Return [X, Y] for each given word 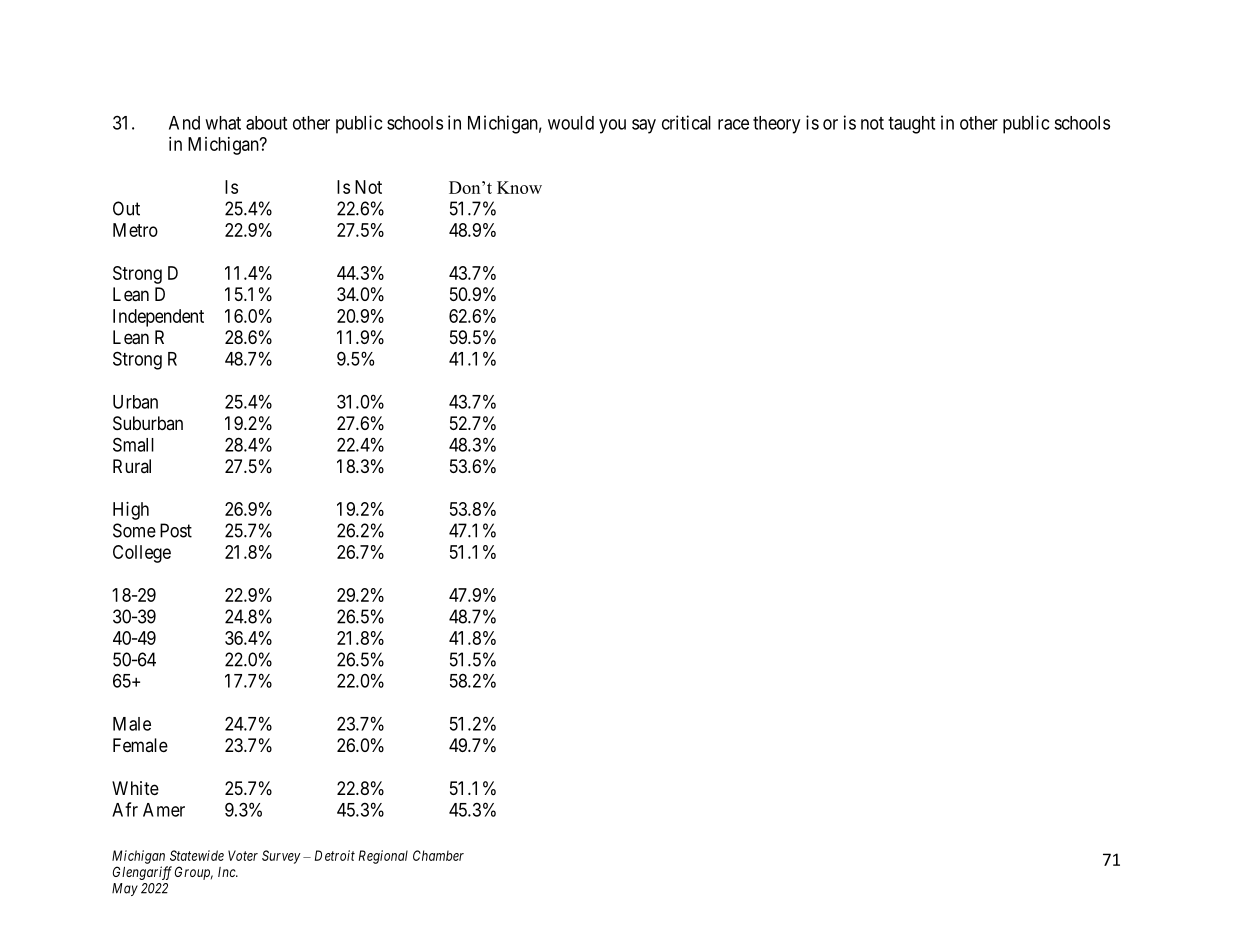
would [571, 123]
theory [776, 125]
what [223, 123]
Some [134, 530]
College [142, 554]
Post [176, 530]
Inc [228, 872]
